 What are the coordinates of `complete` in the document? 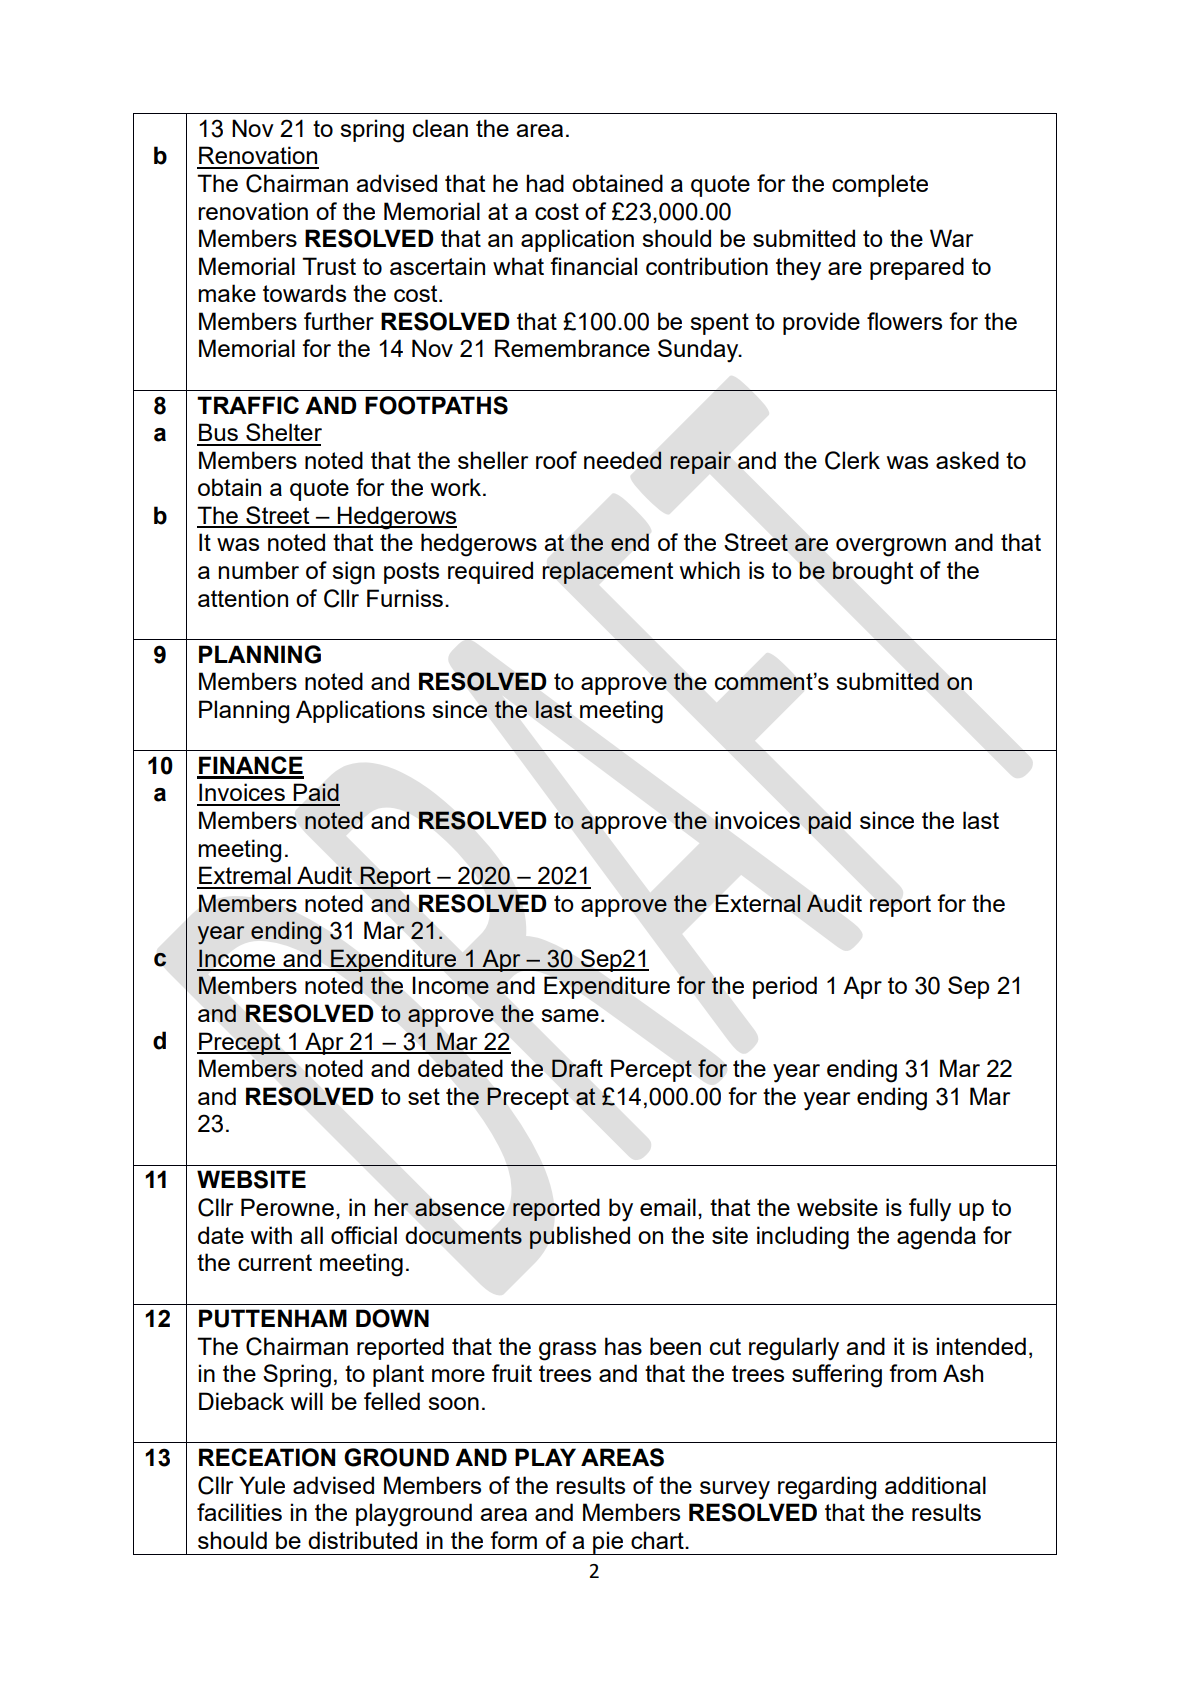 It's located at (880, 185).
